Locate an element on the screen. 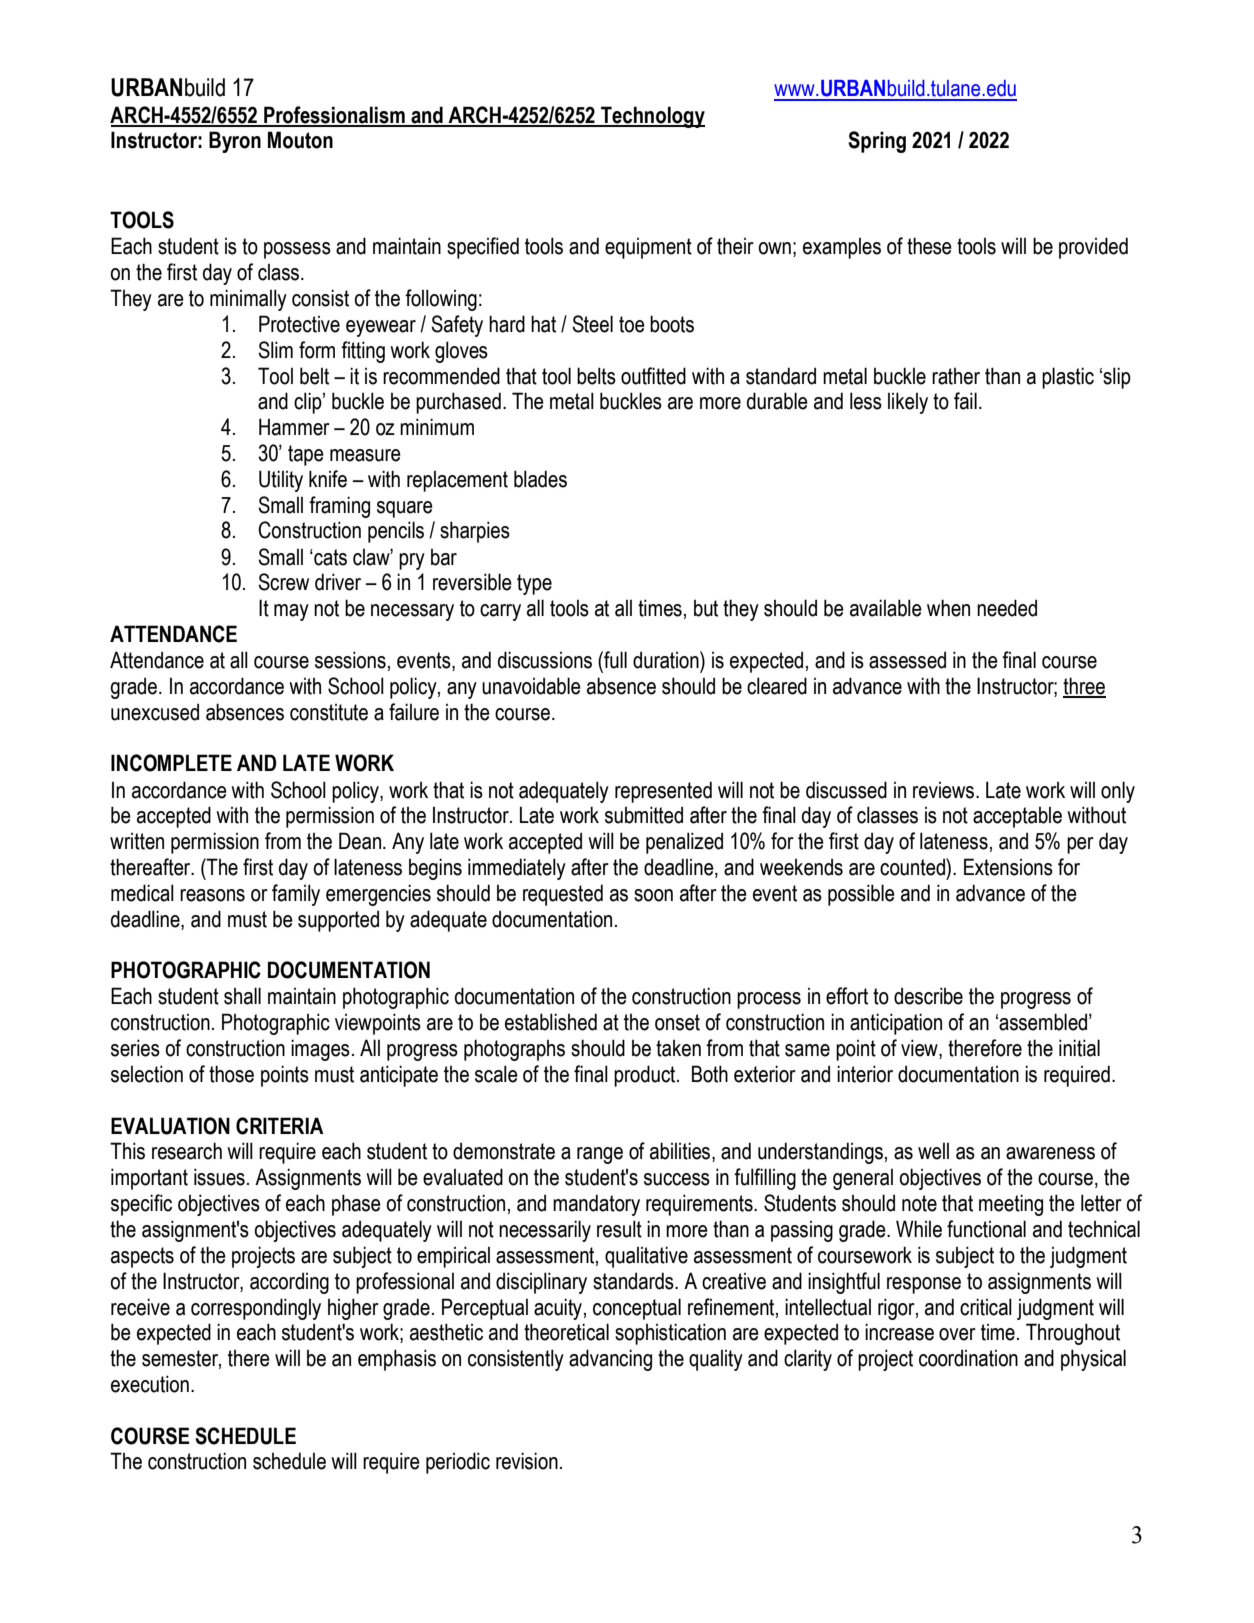 The image size is (1254, 1623). acceptable is located at coordinates (1017, 817).
